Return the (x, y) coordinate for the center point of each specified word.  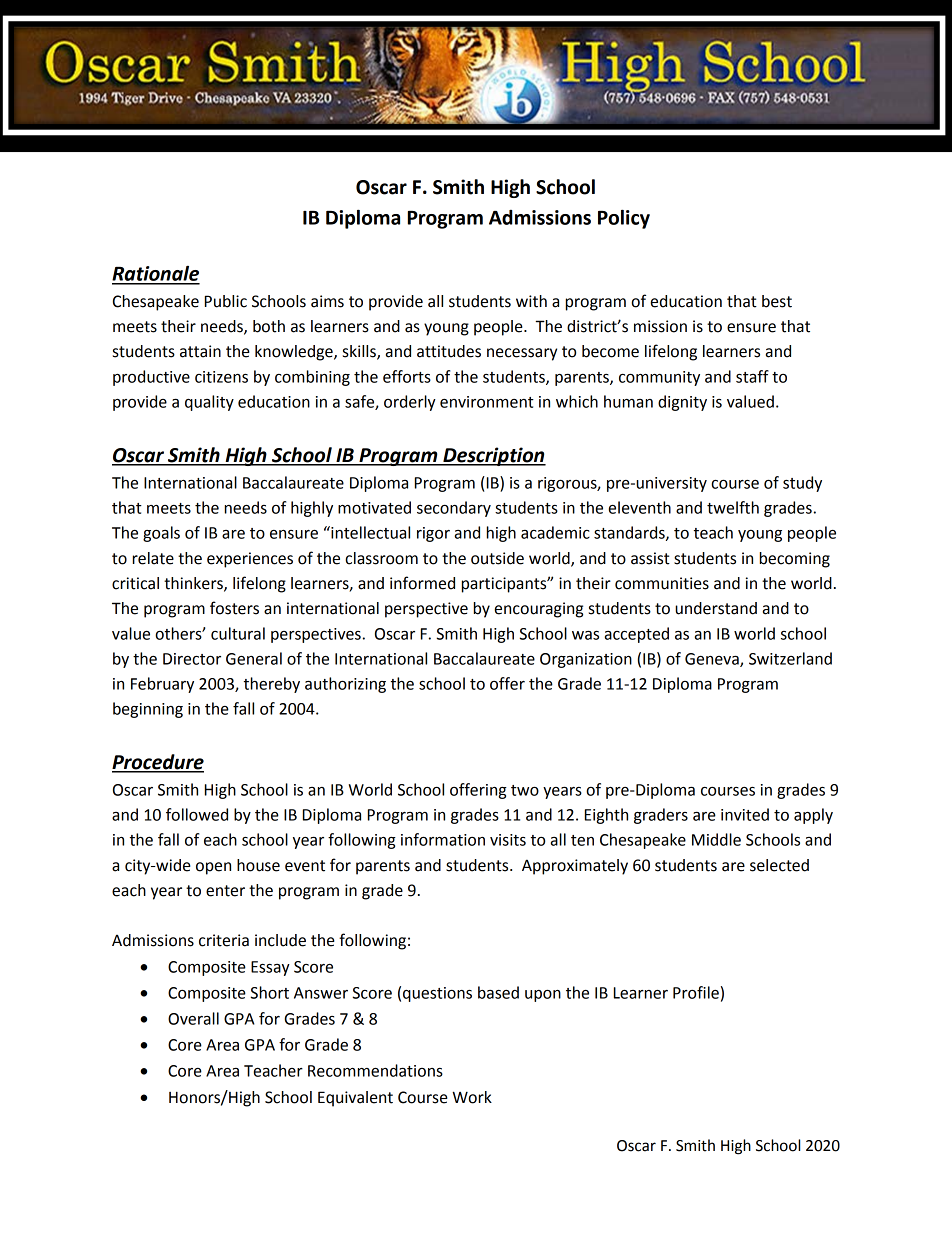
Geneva (713, 660)
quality (209, 403)
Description (493, 456)
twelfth (733, 507)
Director (192, 659)
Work (472, 1097)
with (531, 301)
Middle (716, 839)
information (443, 839)
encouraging (539, 610)
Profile (696, 992)
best (777, 301)
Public (226, 301)
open (213, 868)
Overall (193, 1018)
